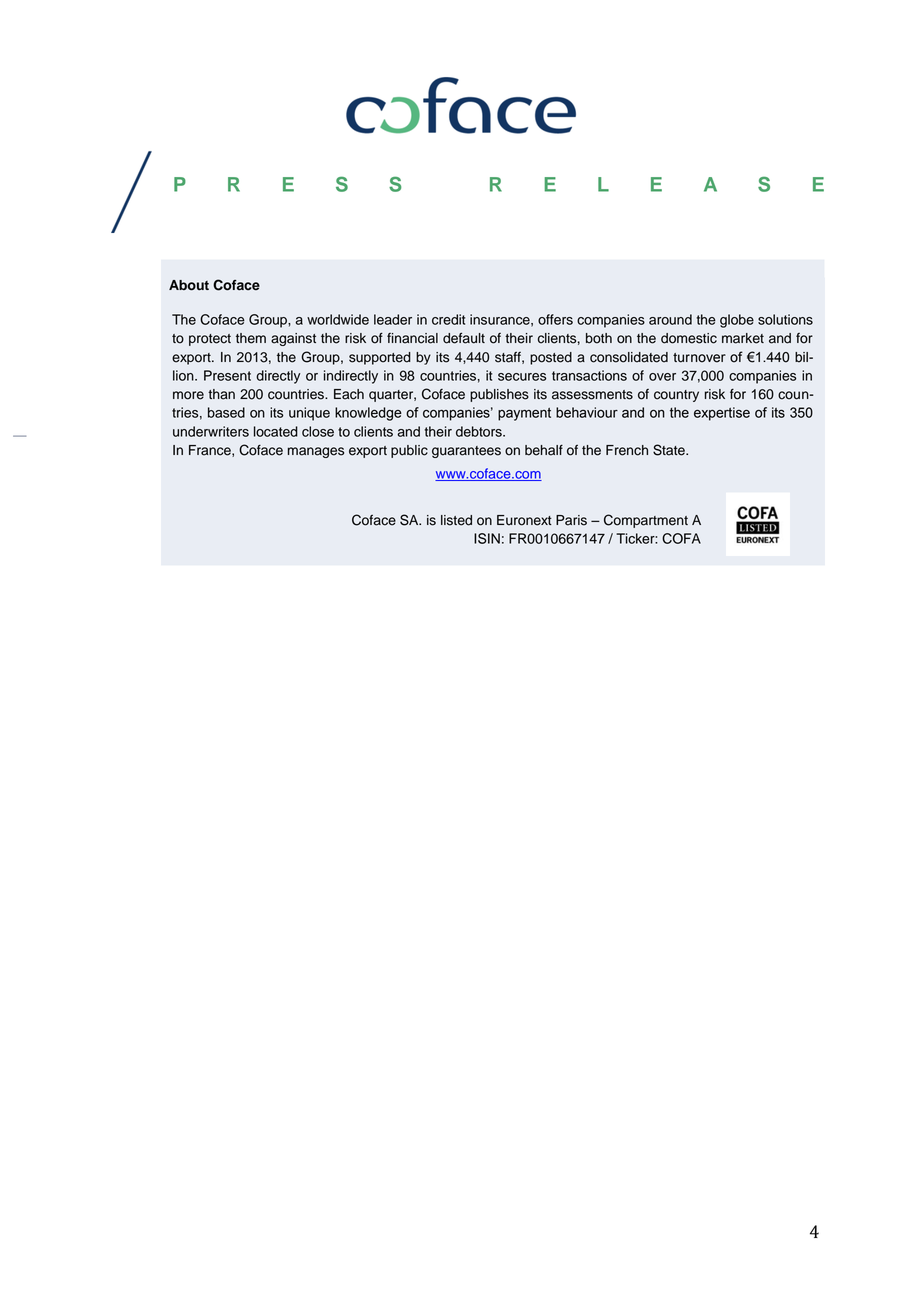  Describe the element at coordinates (221, 394) in the screenshot. I see `than` at that location.
